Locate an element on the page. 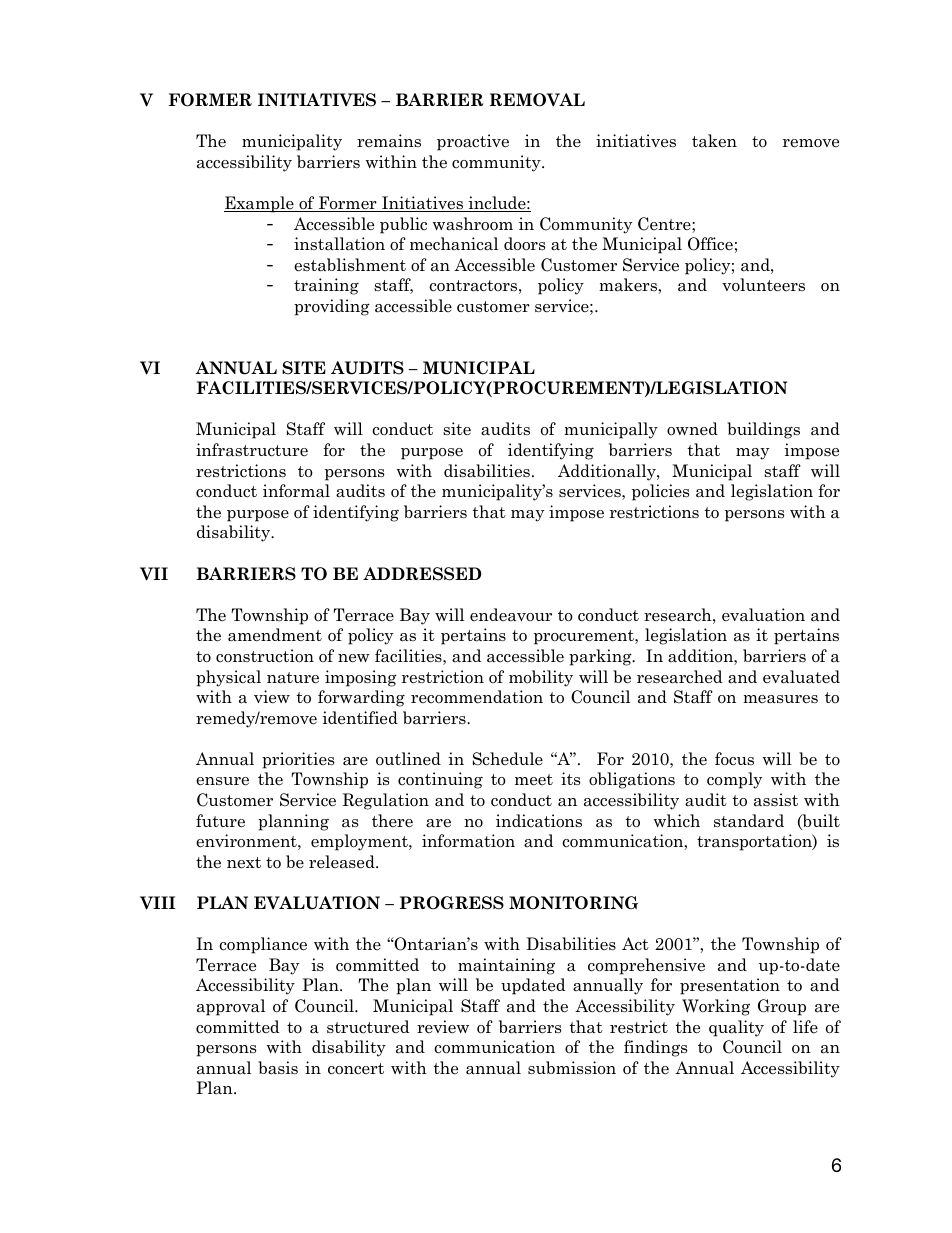 The height and width of the document is (1233, 952). amendment is located at coordinates (275, 635).
